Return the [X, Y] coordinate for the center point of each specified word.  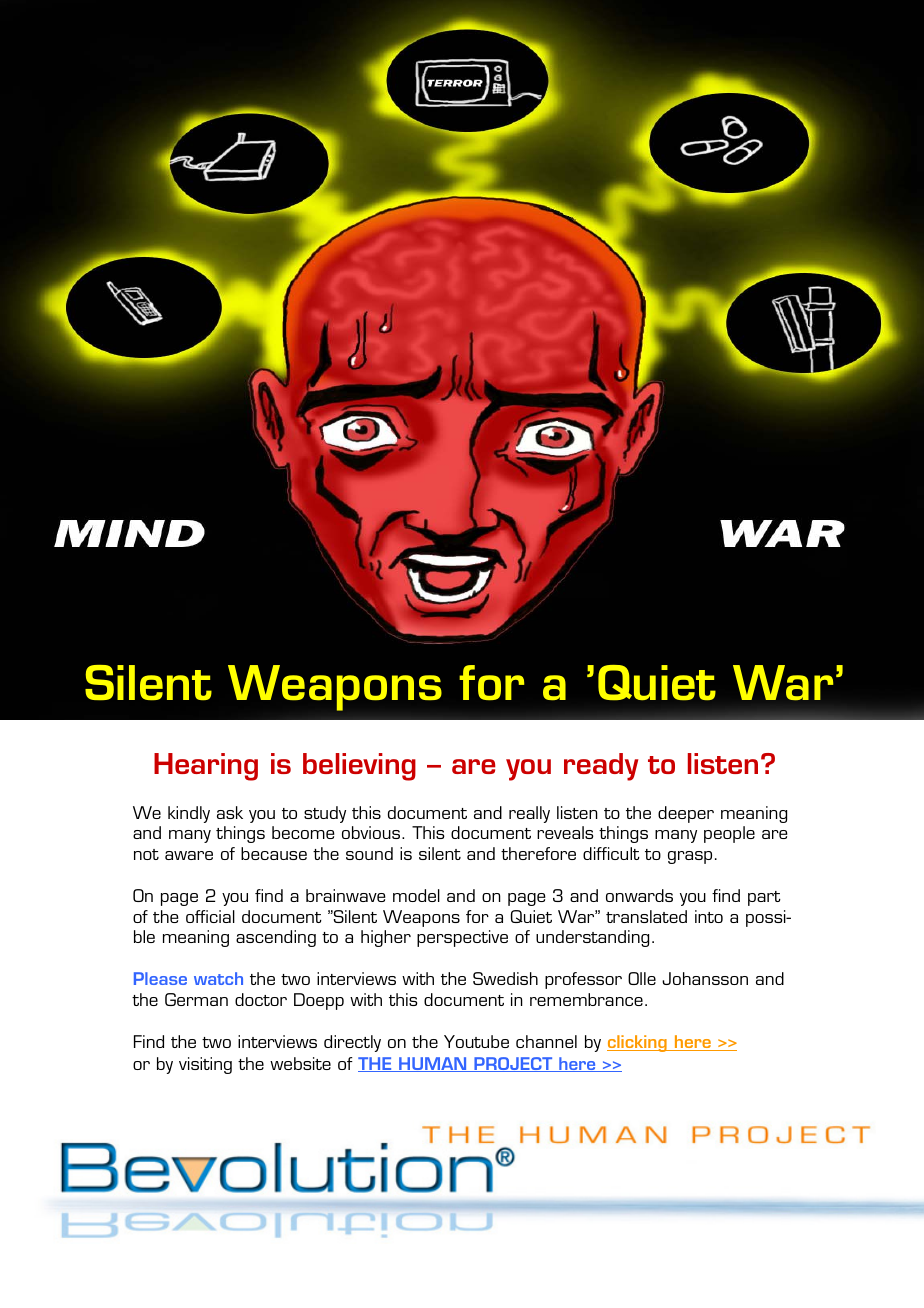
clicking [638, 1043]
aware [189, 855]
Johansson [705, 978]
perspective [462, 938]
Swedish [505, 978]
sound [369, 853]
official [210, 916]
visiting [205, 1065]
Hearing [206, 767]
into [709, 916]
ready [601, 767]
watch [218, 978]
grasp [690, 857]
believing [359, 767]
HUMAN [433, 1064]
